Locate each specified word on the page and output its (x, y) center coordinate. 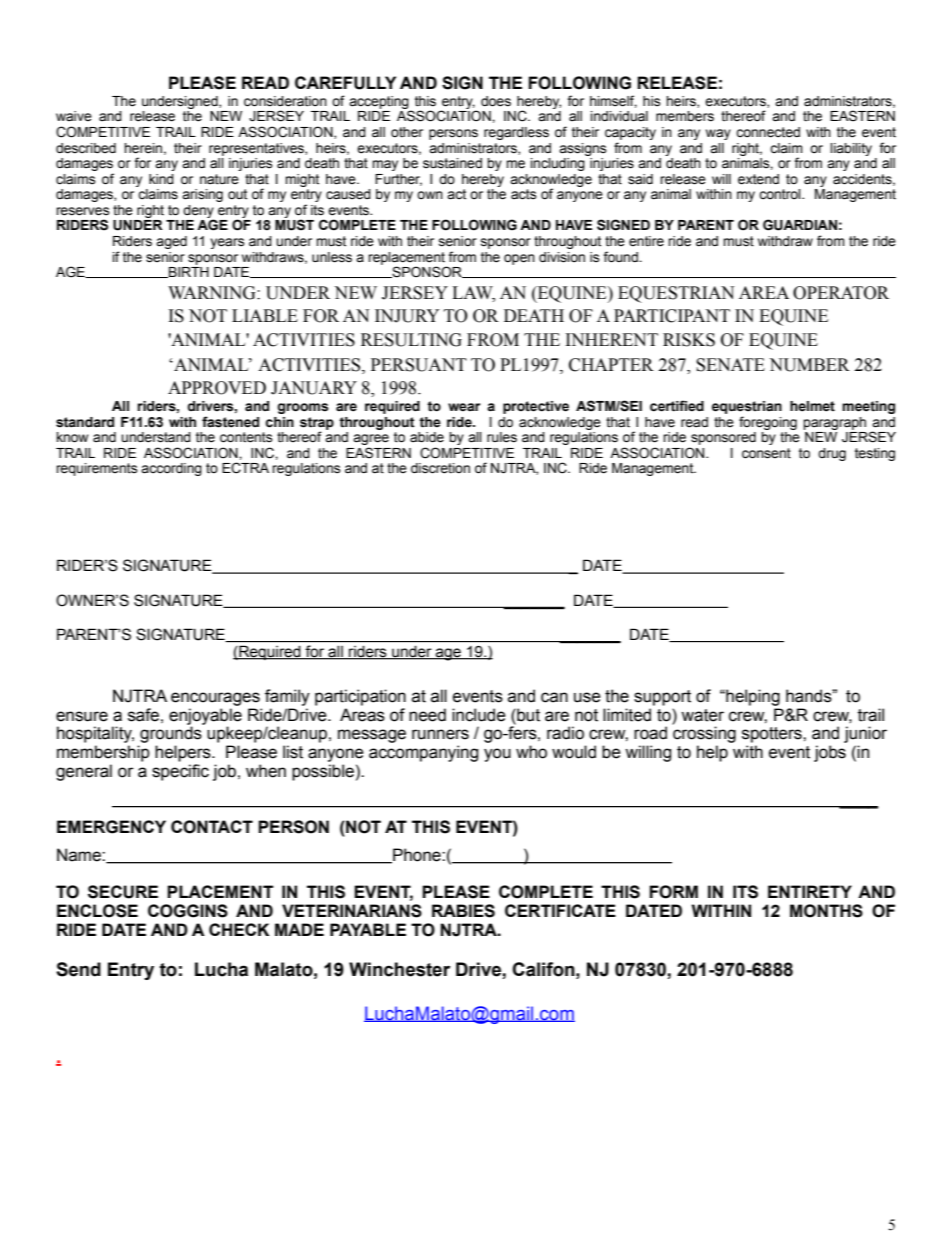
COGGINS (188, 911)
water (702, 715)
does (496, 101)
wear (464, 407)
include (479, 715)
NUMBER (809, 365)
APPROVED (217, 388)
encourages (215, 699)
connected (768, 132)
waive (74, 116)
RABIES (463, 911)
